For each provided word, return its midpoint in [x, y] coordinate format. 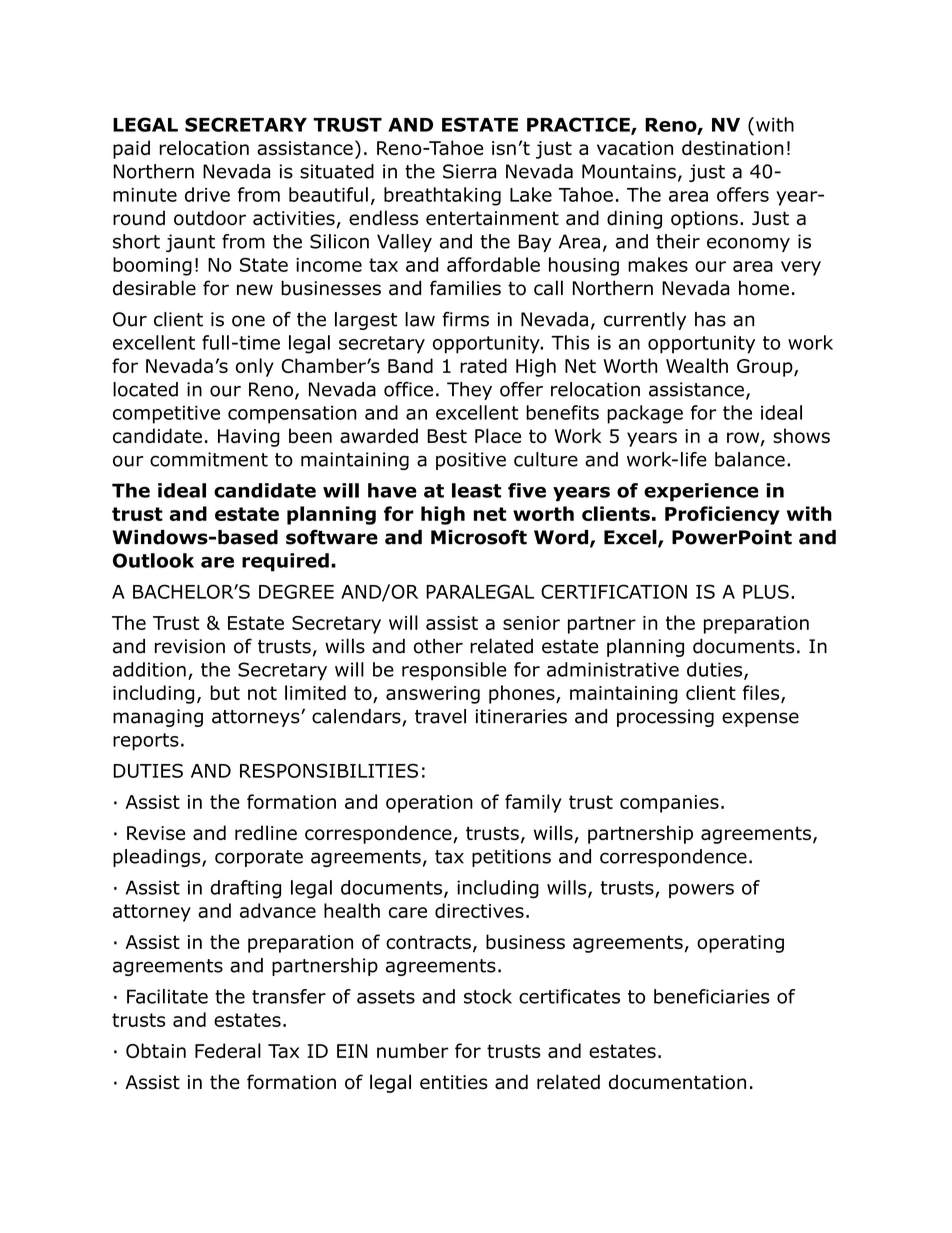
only [255, 367]
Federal [228, 1050]
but [225, 692]
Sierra [469, 171]
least [476, 490]
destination [733, 147]
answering [433, 695]
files [762, 693]
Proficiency [722, 515]
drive [207, 194]
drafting [245, 889]
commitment [209, 459]
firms [465, 319]
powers [701, 891]
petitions [511, 858]
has [710, 319]
